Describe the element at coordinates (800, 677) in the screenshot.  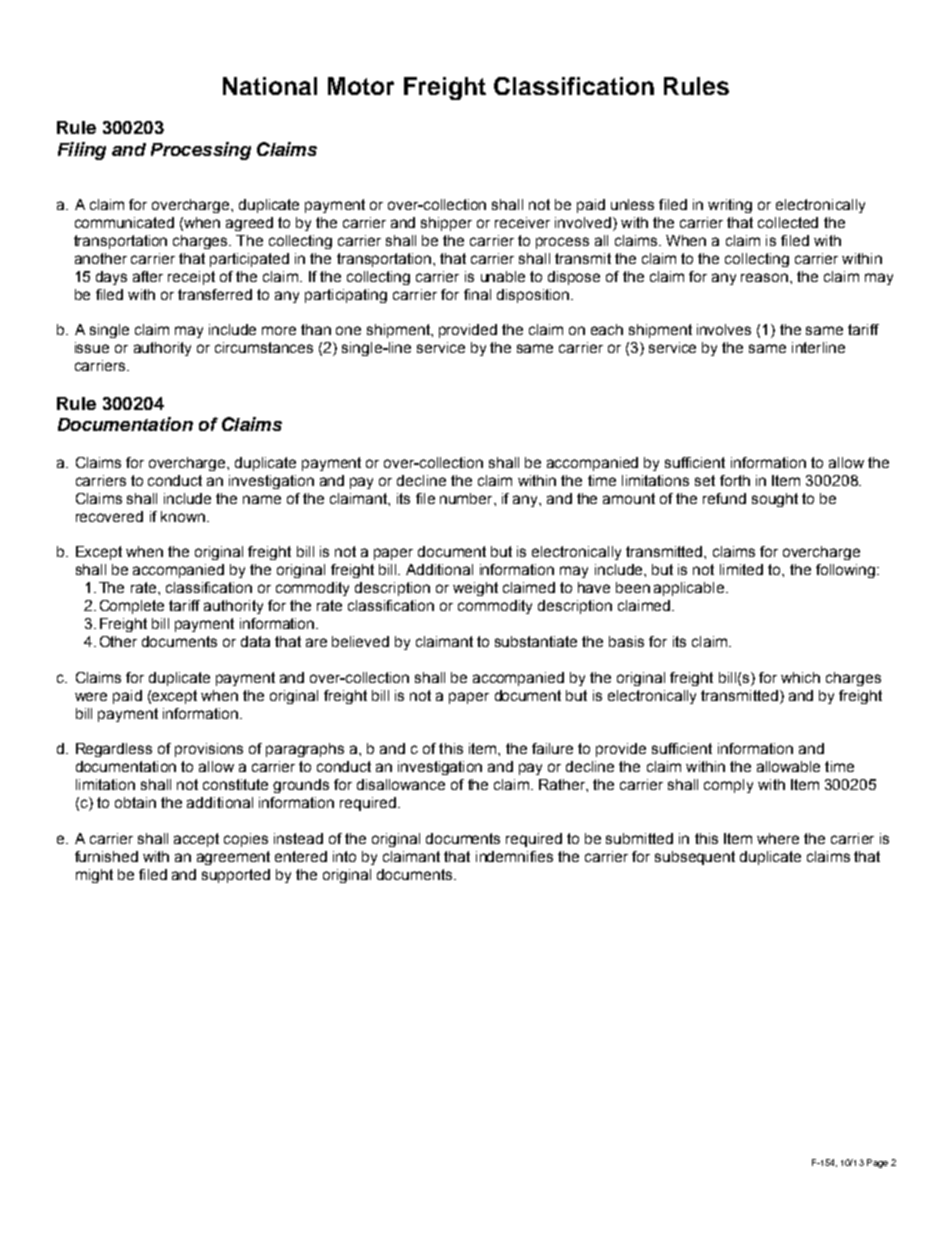
I see `which` at that location.
